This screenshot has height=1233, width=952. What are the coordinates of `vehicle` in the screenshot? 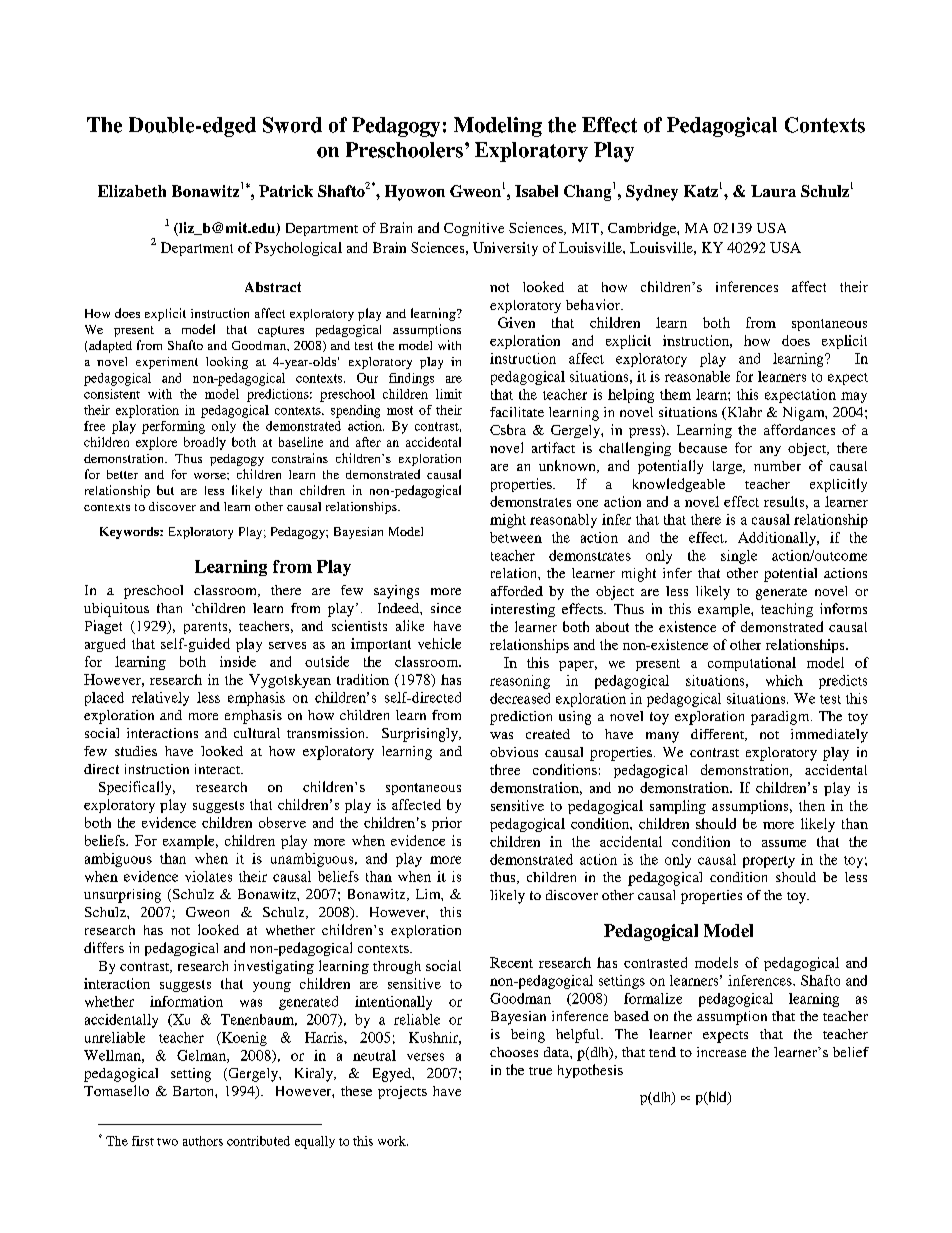 It's located at (439, 643).
